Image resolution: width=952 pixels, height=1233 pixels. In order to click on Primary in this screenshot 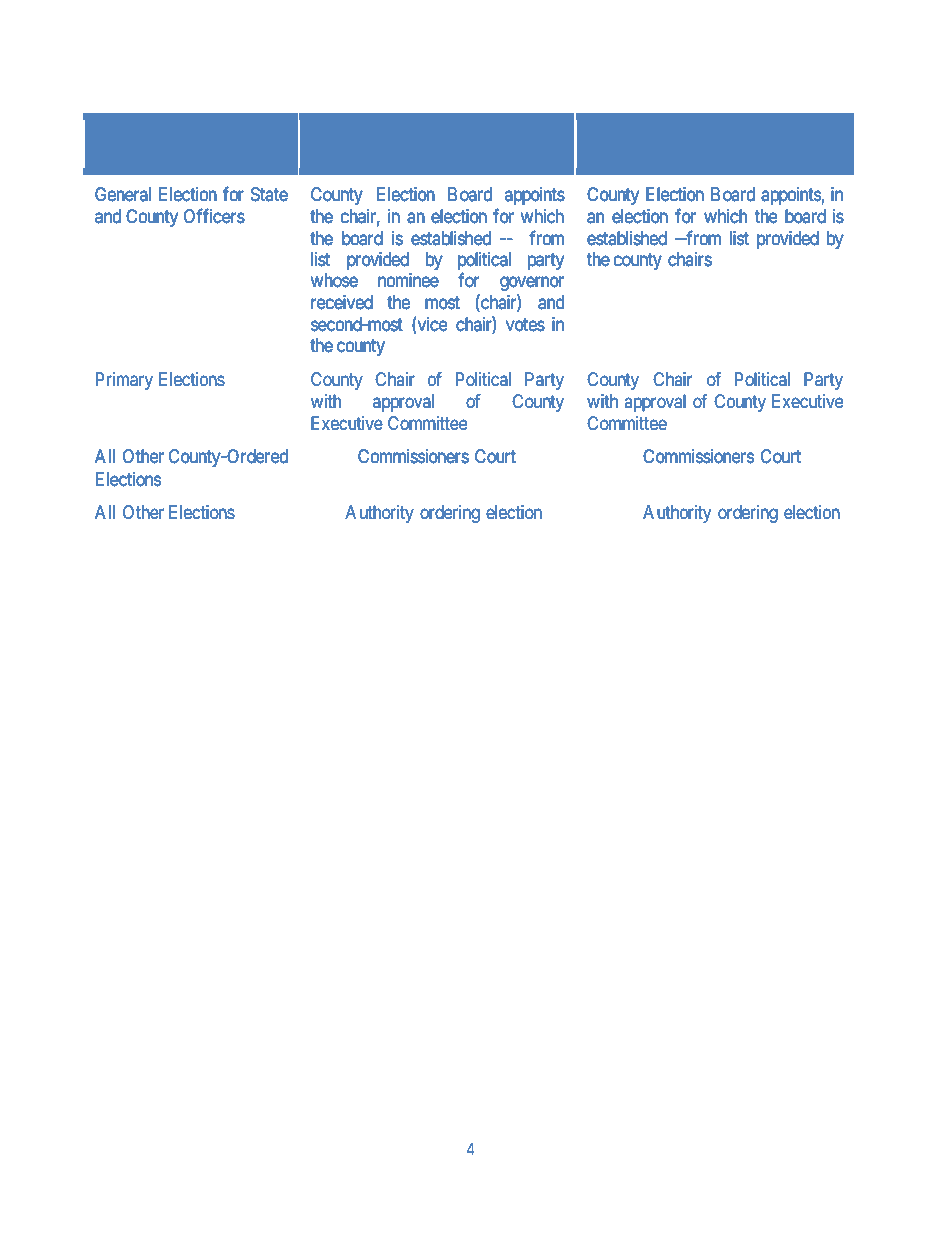, I will do `click(124, 381)`.
